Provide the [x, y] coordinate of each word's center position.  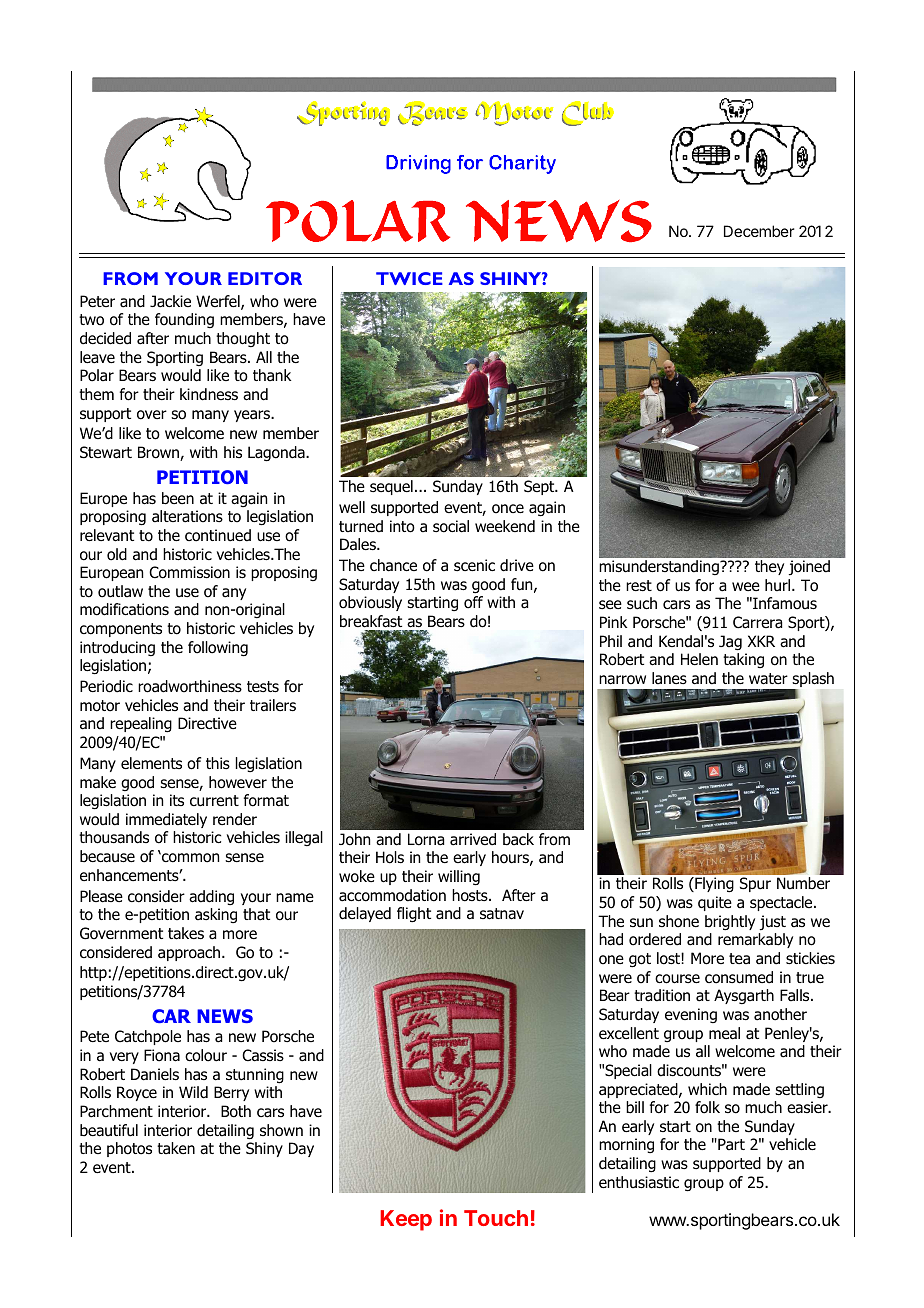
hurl [777, 585]
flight [414, 915]
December [759, 231]
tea [739, 958]
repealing [141, 725]
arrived [473, 839]
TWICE [409, 278]
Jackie [170, 301]
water [768, 679]
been [178, 498]
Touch [496, 1218]
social [451, 526]
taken [176, 1148]
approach [190, 953]
